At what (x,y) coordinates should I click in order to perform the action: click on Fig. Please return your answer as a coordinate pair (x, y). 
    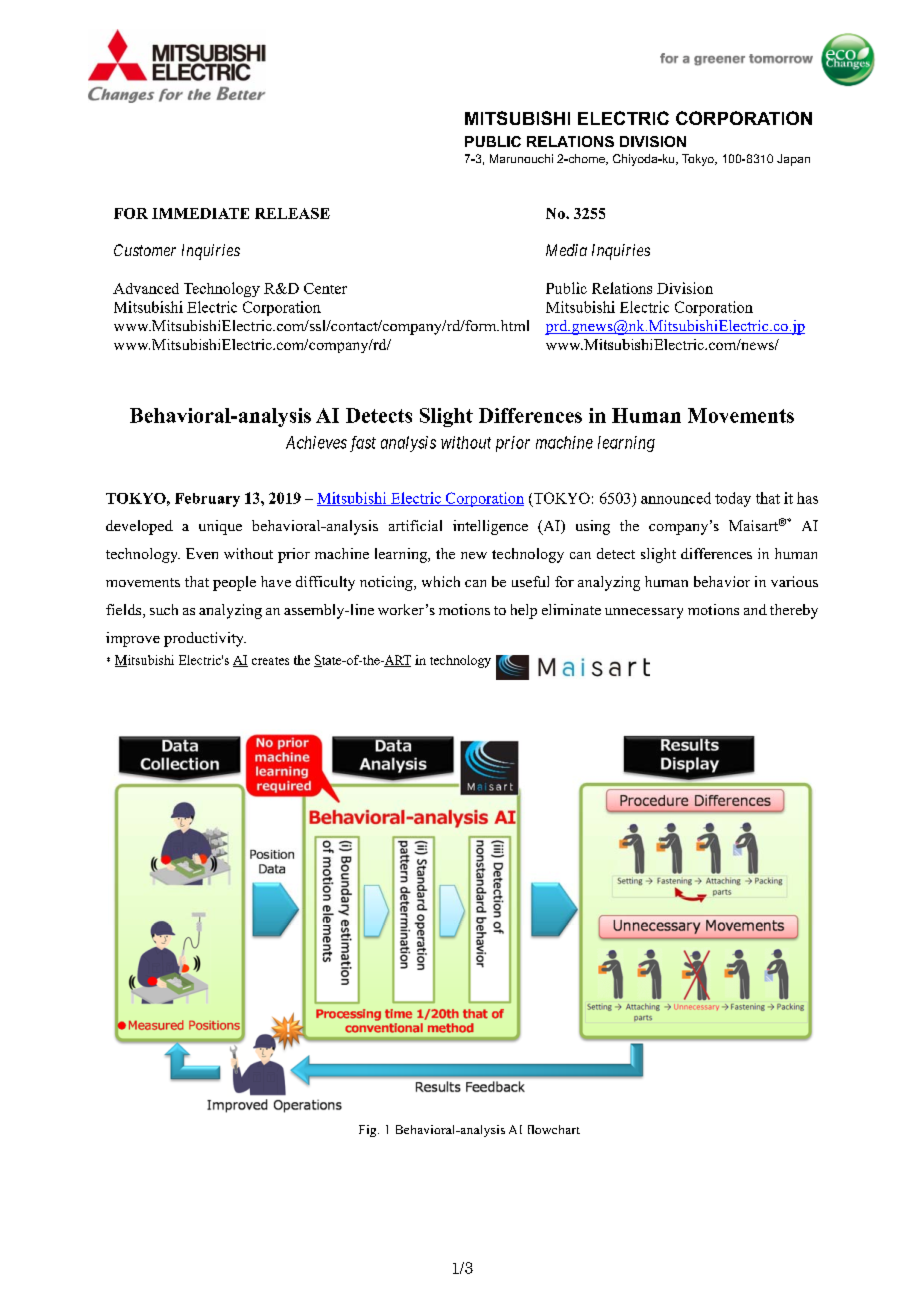
    Looking at the image, I should click on (369, 1131).
